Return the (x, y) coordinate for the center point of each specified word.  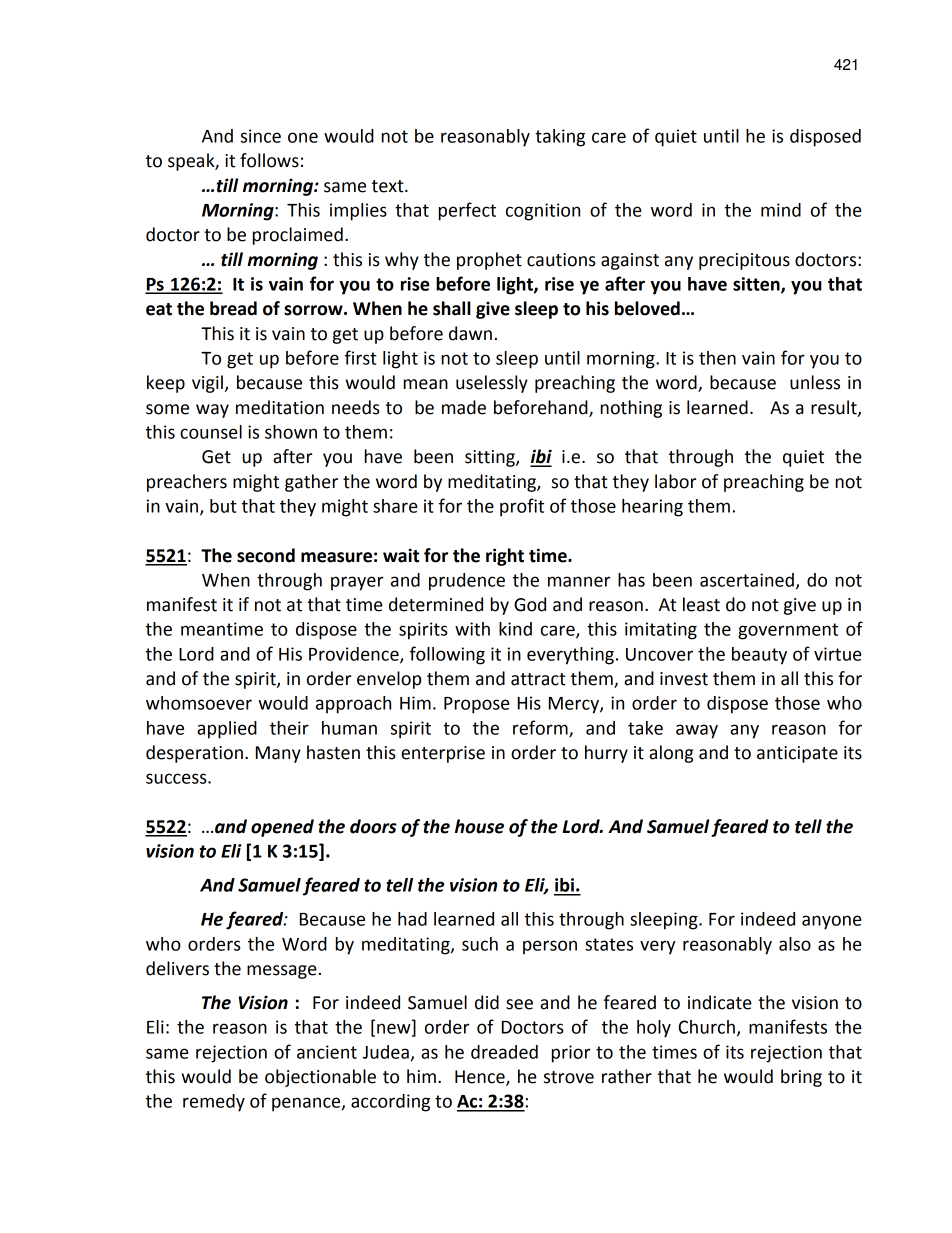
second (266, 555)
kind (515, 629)
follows (269, 160)
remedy (214, 1103)
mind (781, 210)
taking (560, 138)
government (788, 631)
